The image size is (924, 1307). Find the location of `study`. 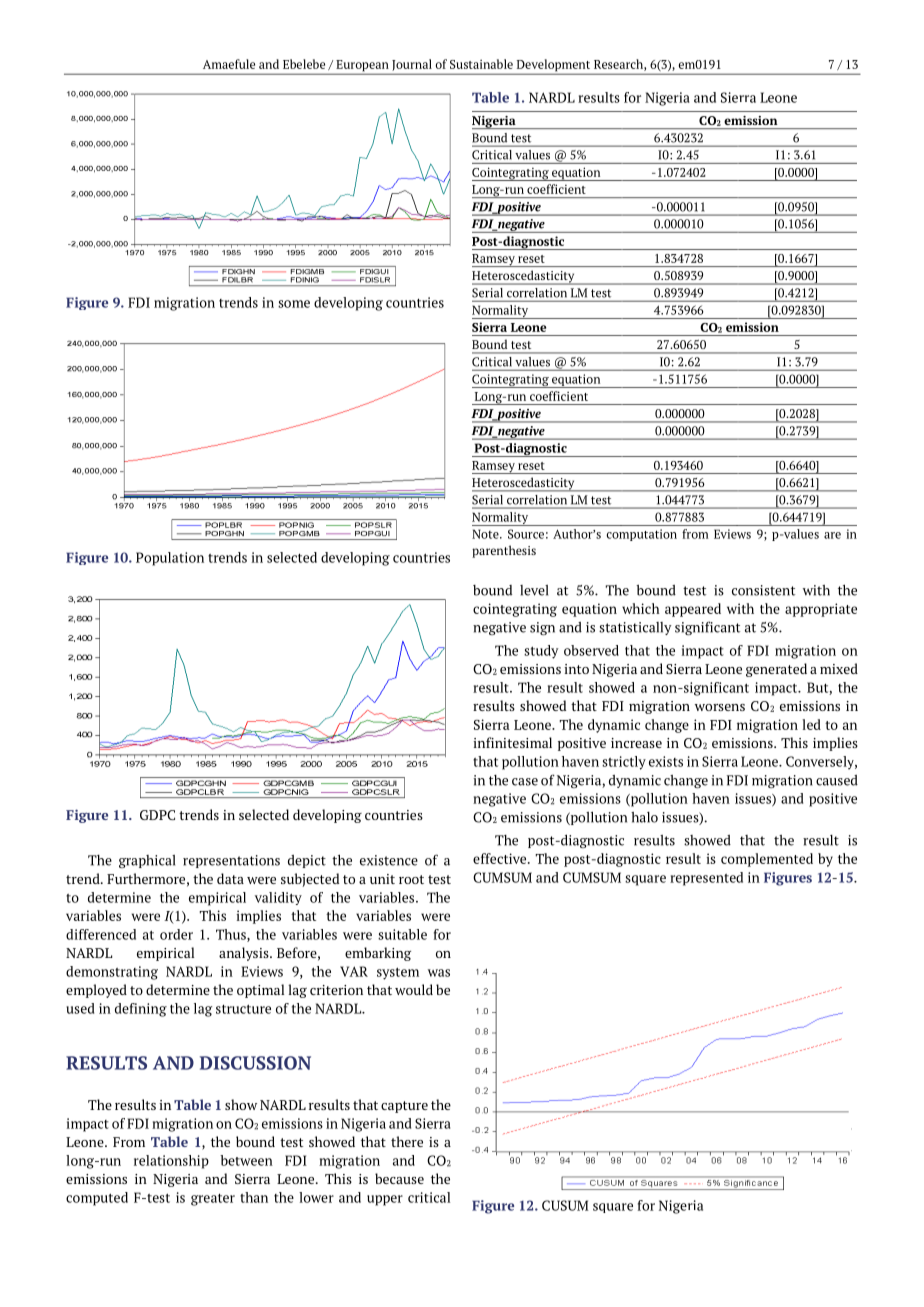

study is located at coordinates (541, 652).
